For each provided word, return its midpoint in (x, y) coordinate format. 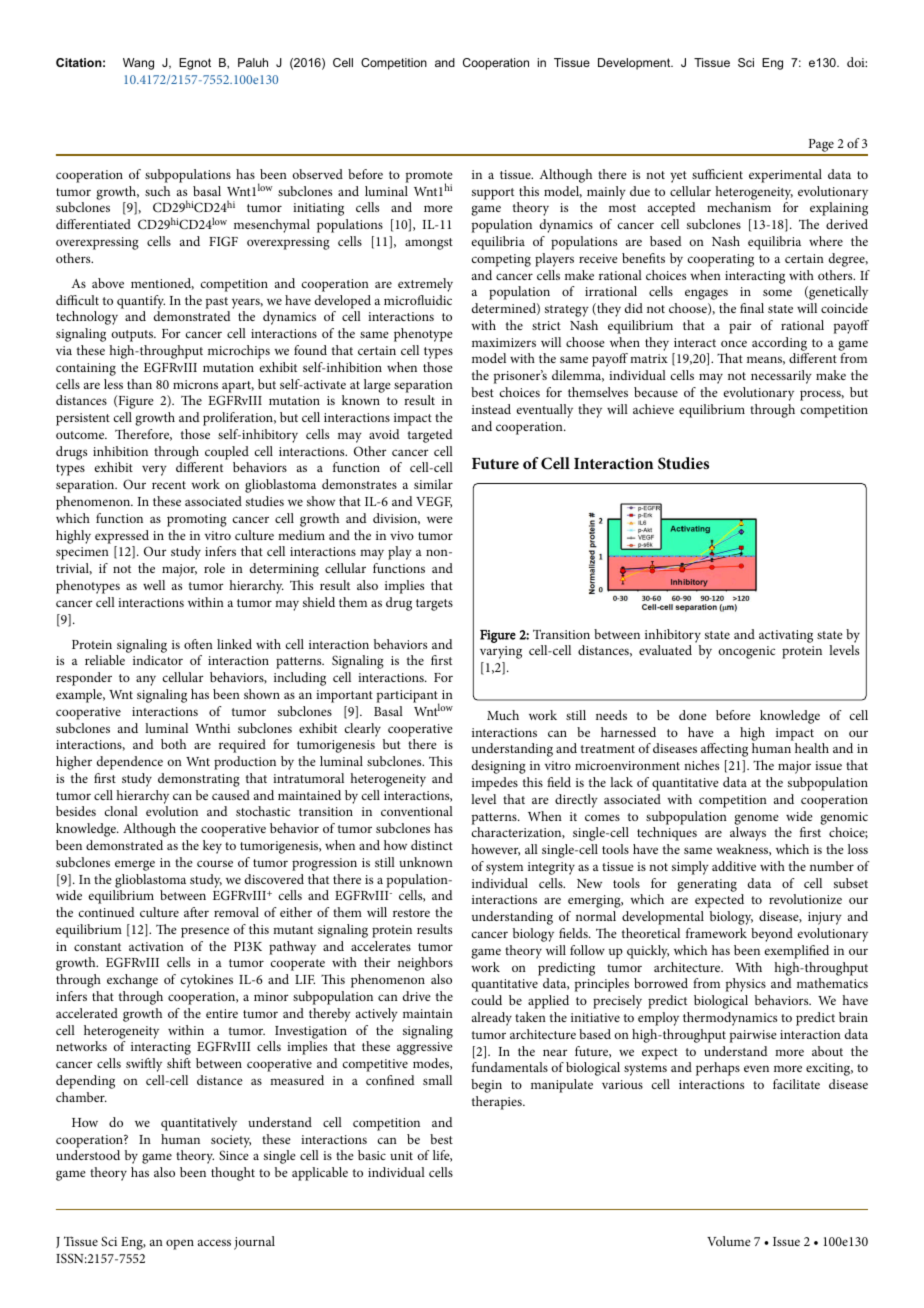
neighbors (425, 964)
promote (429, 178)
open (180, 1244)
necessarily (781, 377)
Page (821, 147)
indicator (158, 660)
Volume (729, 1241)
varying (501, 652)
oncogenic (747, 652)
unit (401, 1155)
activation (156, 946)
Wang (138, 64)
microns (195, 384)
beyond (772, 935)
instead (491, 409)
